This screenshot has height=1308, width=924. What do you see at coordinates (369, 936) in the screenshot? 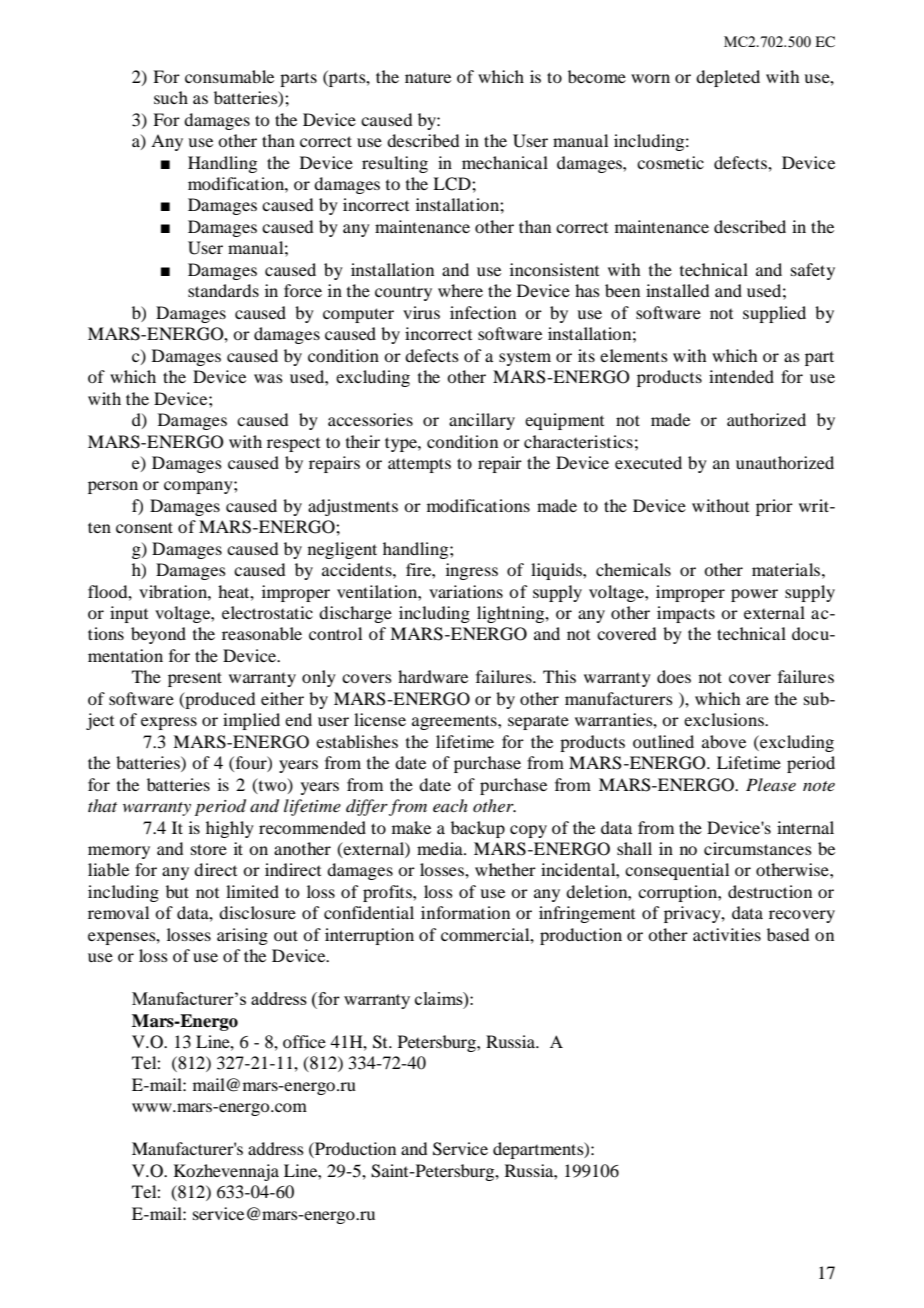
I see `interruption` at bounding box center [369, 936].
